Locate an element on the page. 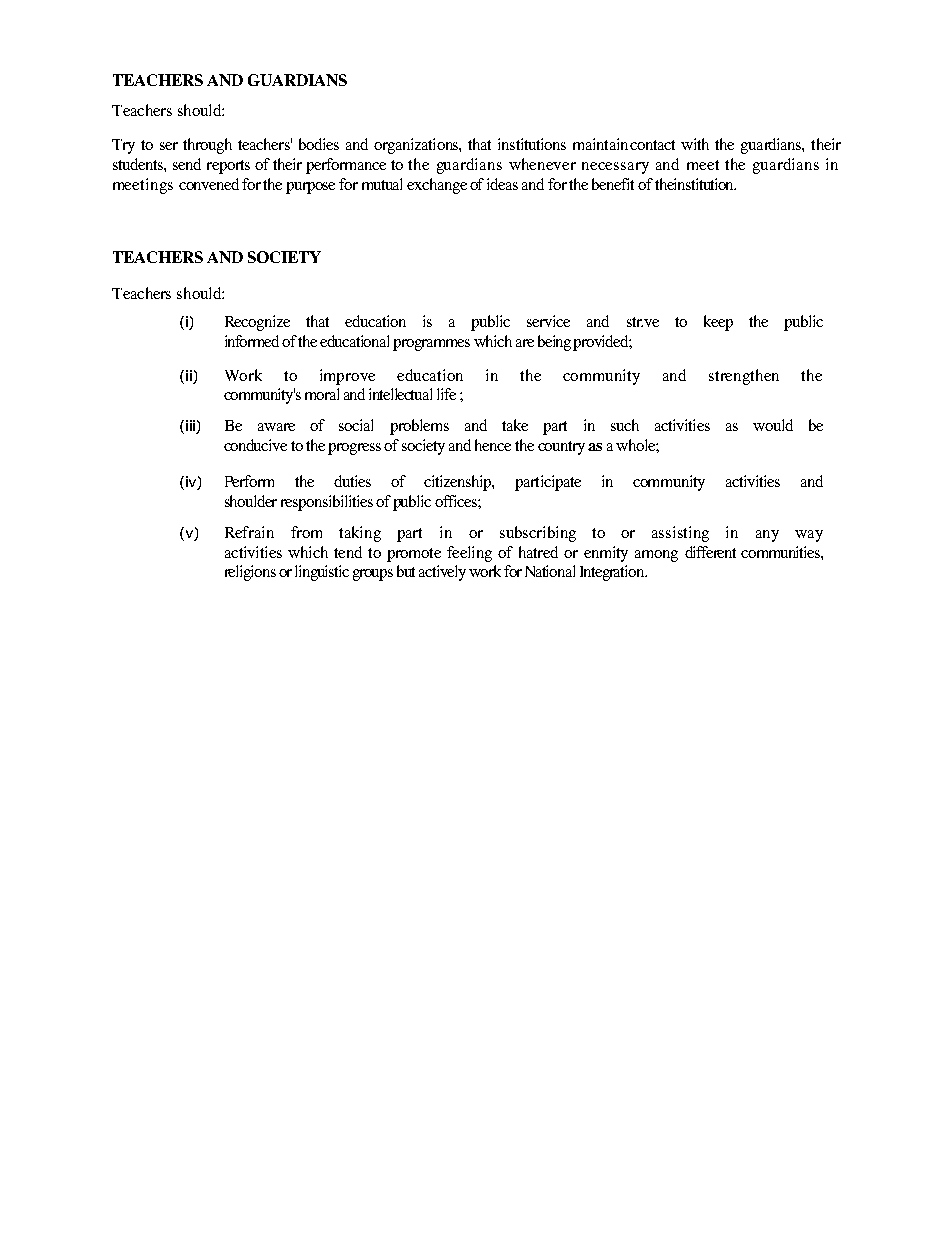 The height and width of the page is (1233, 952). reports is located at coordinates (228, 167).
